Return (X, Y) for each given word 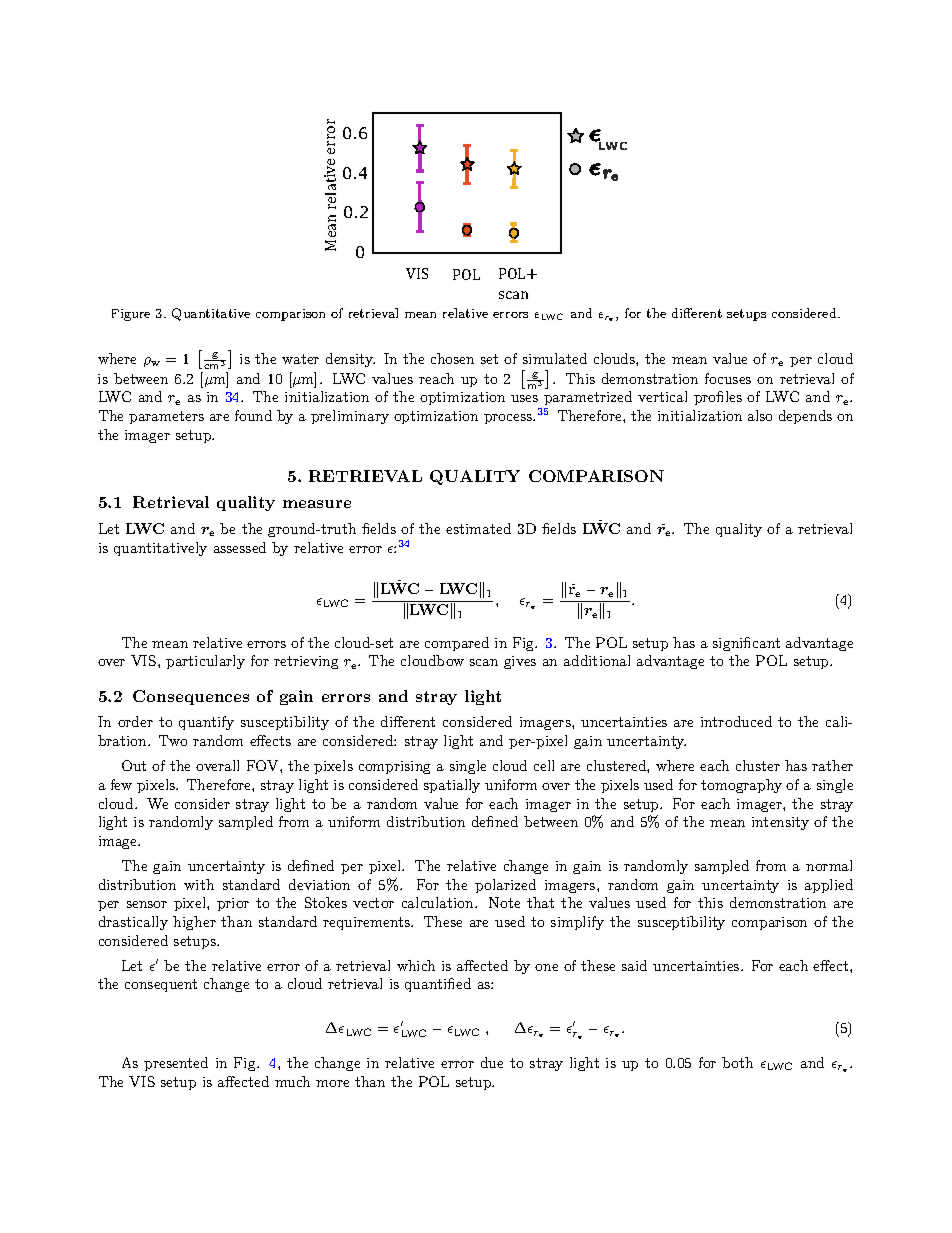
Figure (131, 315)
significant (746, 644)
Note (504, 902)
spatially (452, 786)
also (760, 415)
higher (194, 923)
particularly (205, 662)
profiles (718, 398)
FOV (264, 765)
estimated (478, 528)
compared (457, 644)
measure (317, 504)
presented (176, 1064)
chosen (452, 358)
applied (829, 886)
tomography (741, 786)
